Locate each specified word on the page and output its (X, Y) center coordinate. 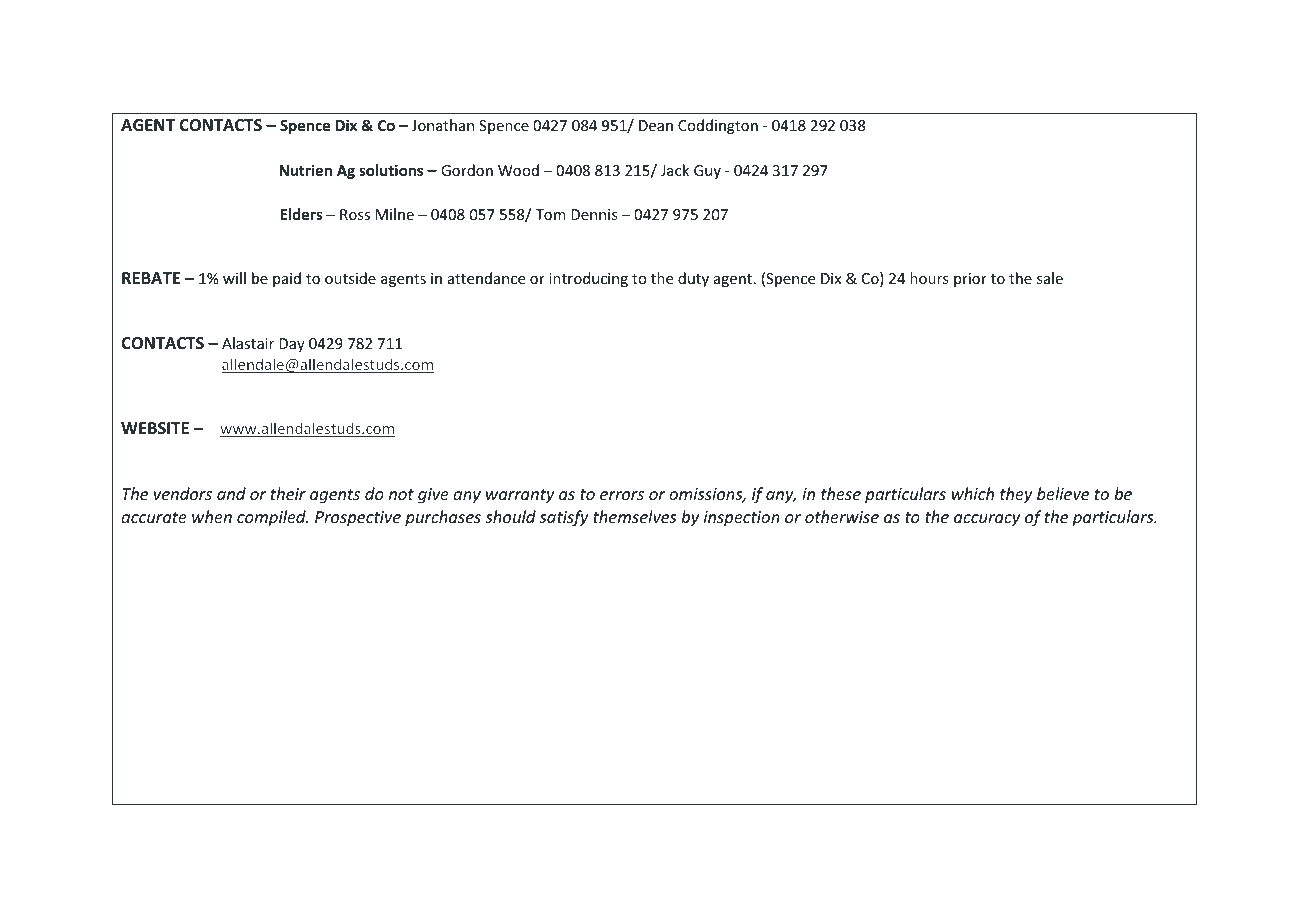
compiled (272, 518)
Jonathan (443, 125)
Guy (707, 172)
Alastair (248, 343)
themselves (634, 516)
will (234, 278)
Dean (656, 125)
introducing (588, 279)
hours (929, 278)
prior (970, 280)
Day (292, 345)
